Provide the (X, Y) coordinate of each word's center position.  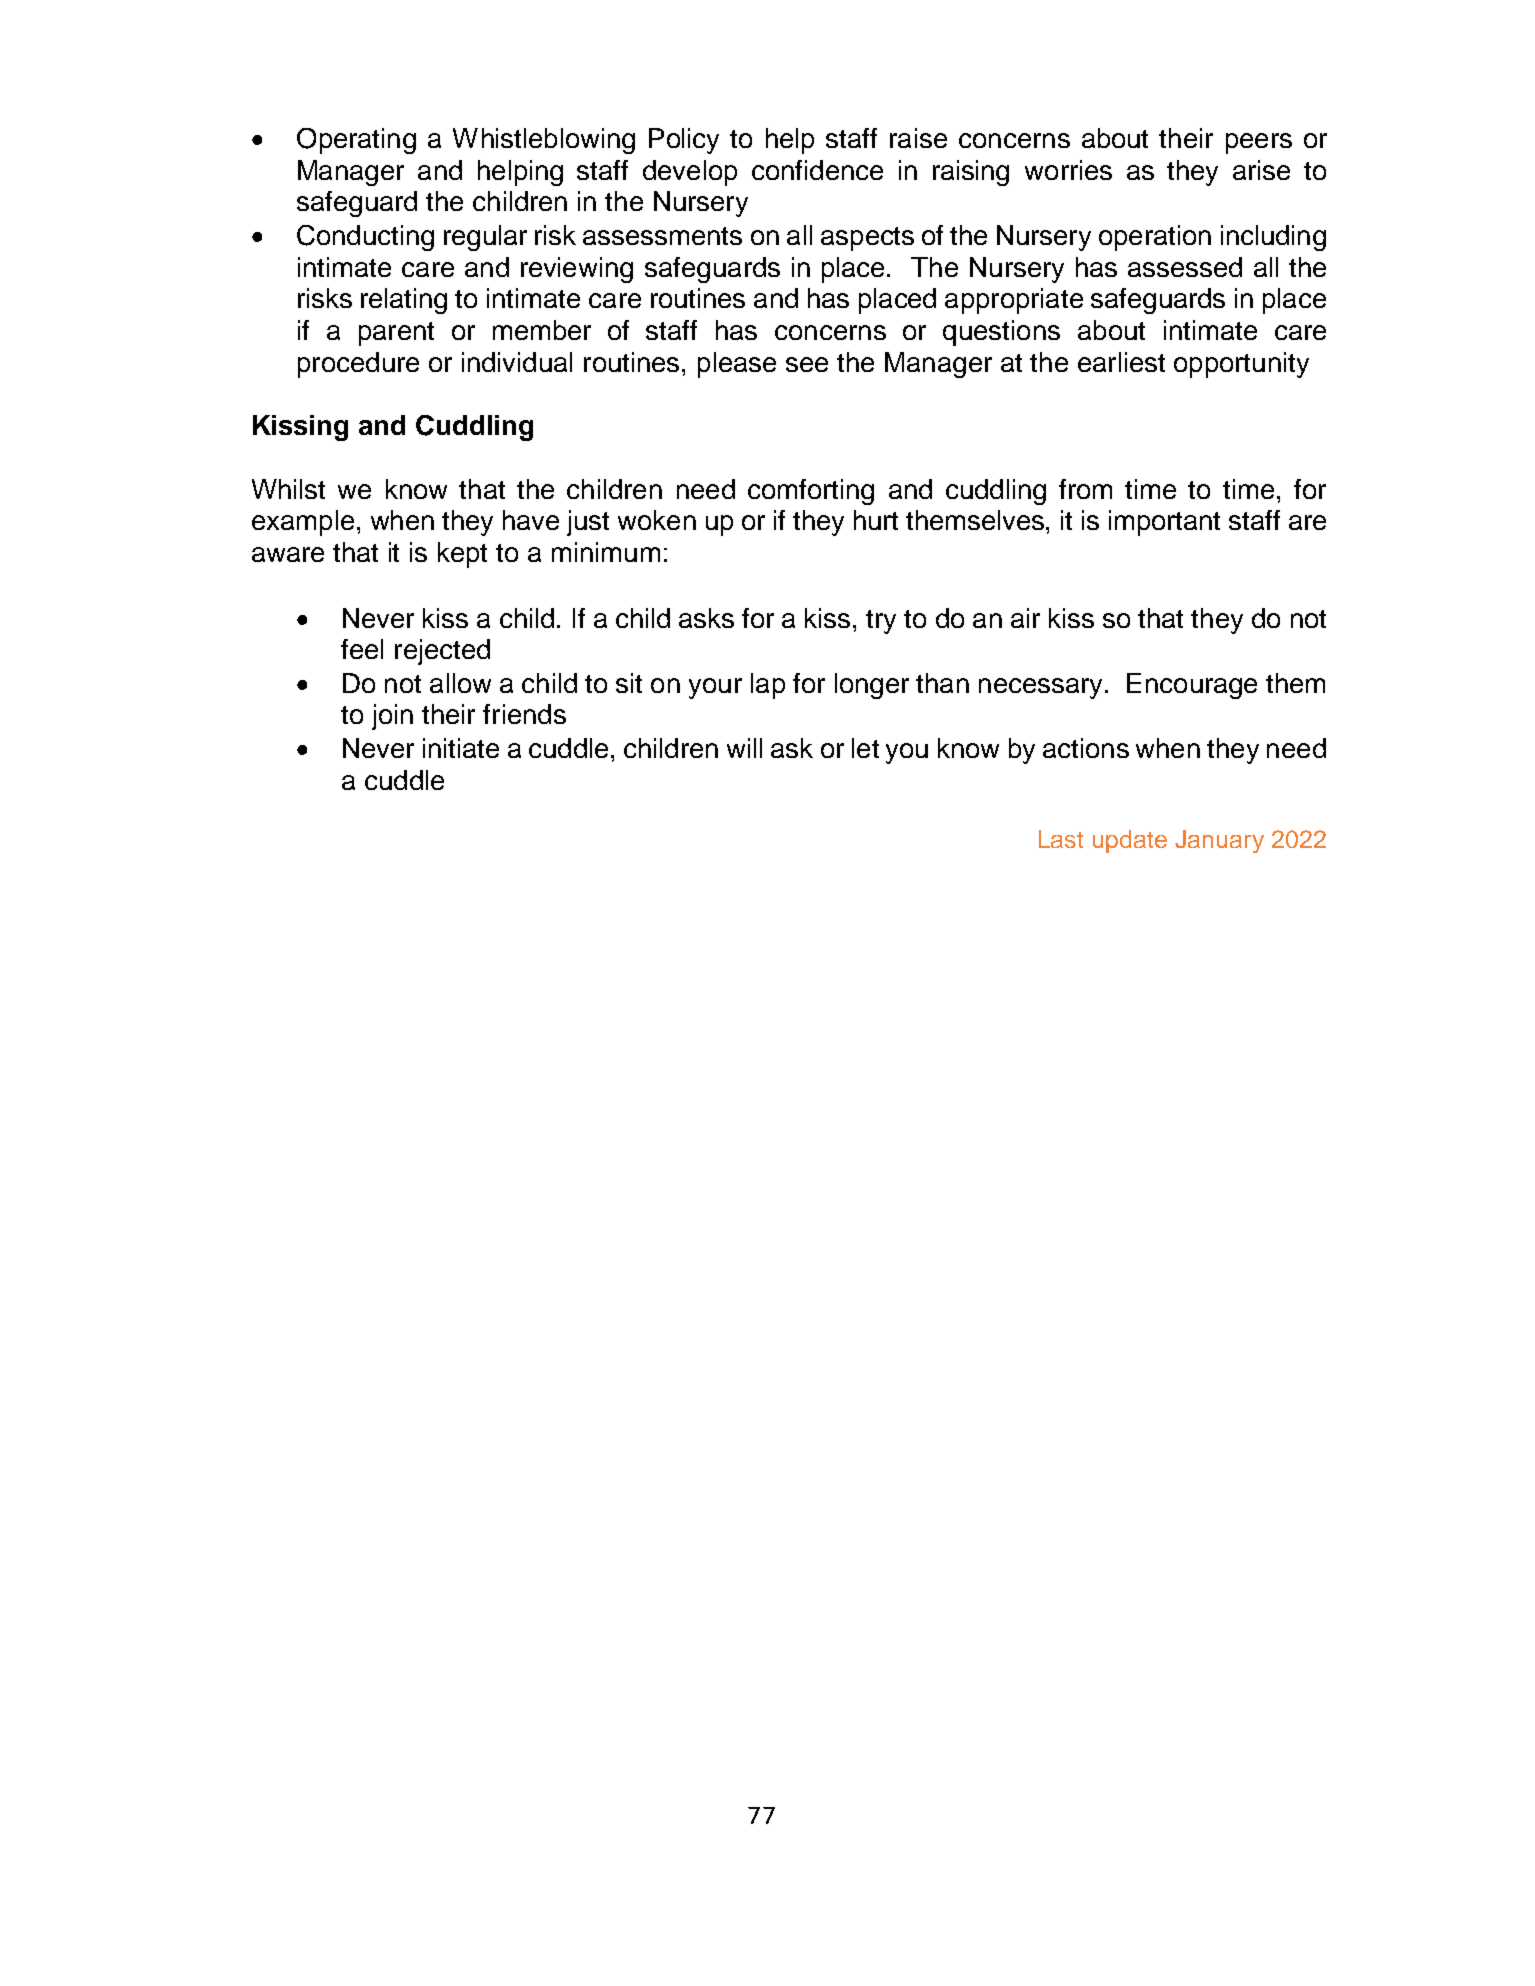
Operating (356, 141)
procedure (358, 365)
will (744, 748)
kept (462, 555)
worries (1068, 170)
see (807, 364)
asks (706, 618)
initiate (461, 748)
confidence (817, 170)
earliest (1121, 362)
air (1025, 618)
